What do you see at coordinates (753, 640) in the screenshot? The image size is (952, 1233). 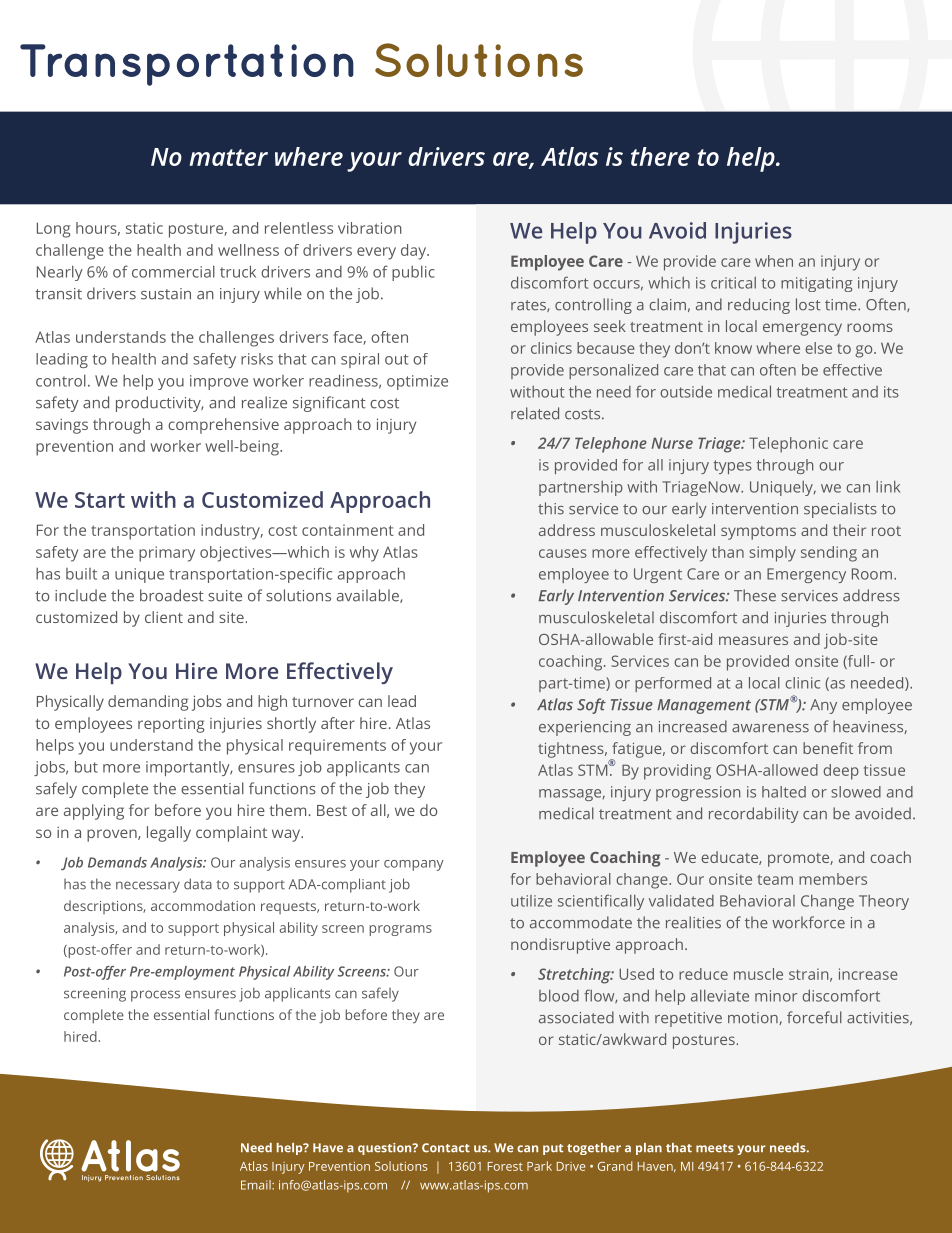 I see `measures` at bounding box center [753, 640].
